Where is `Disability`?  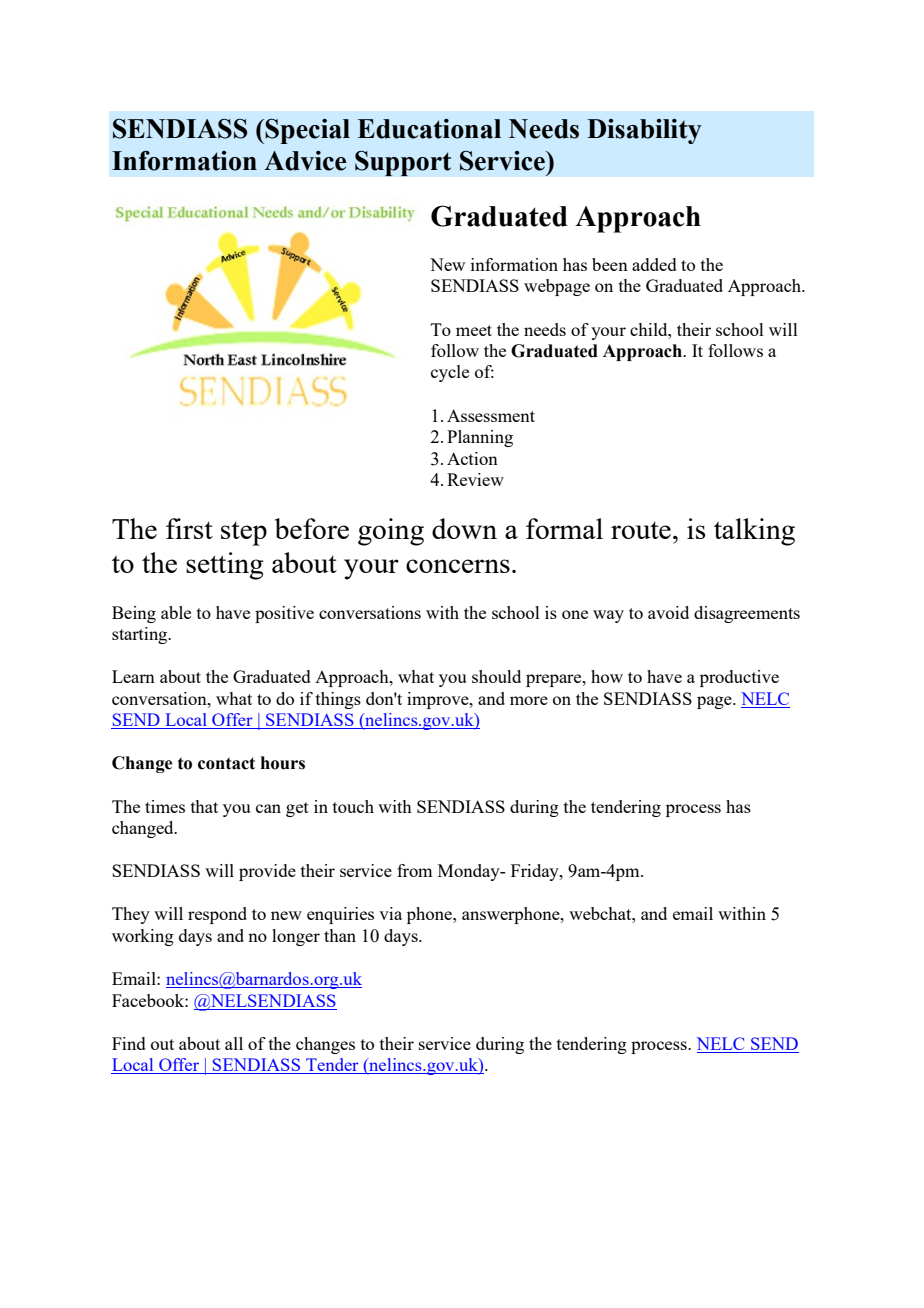 Disability is located at coordinates (644, 131).
